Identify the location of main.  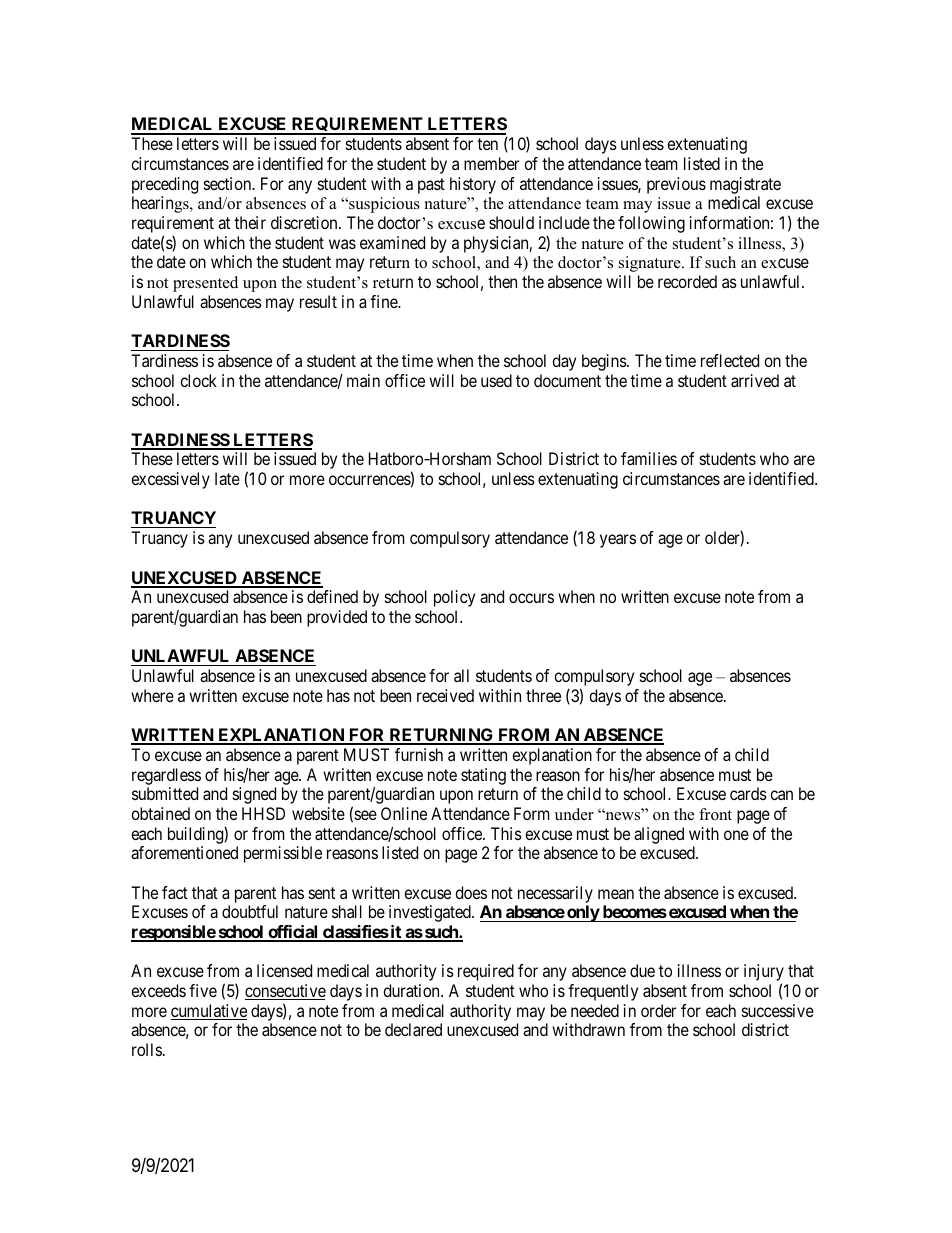
(363, 380).
